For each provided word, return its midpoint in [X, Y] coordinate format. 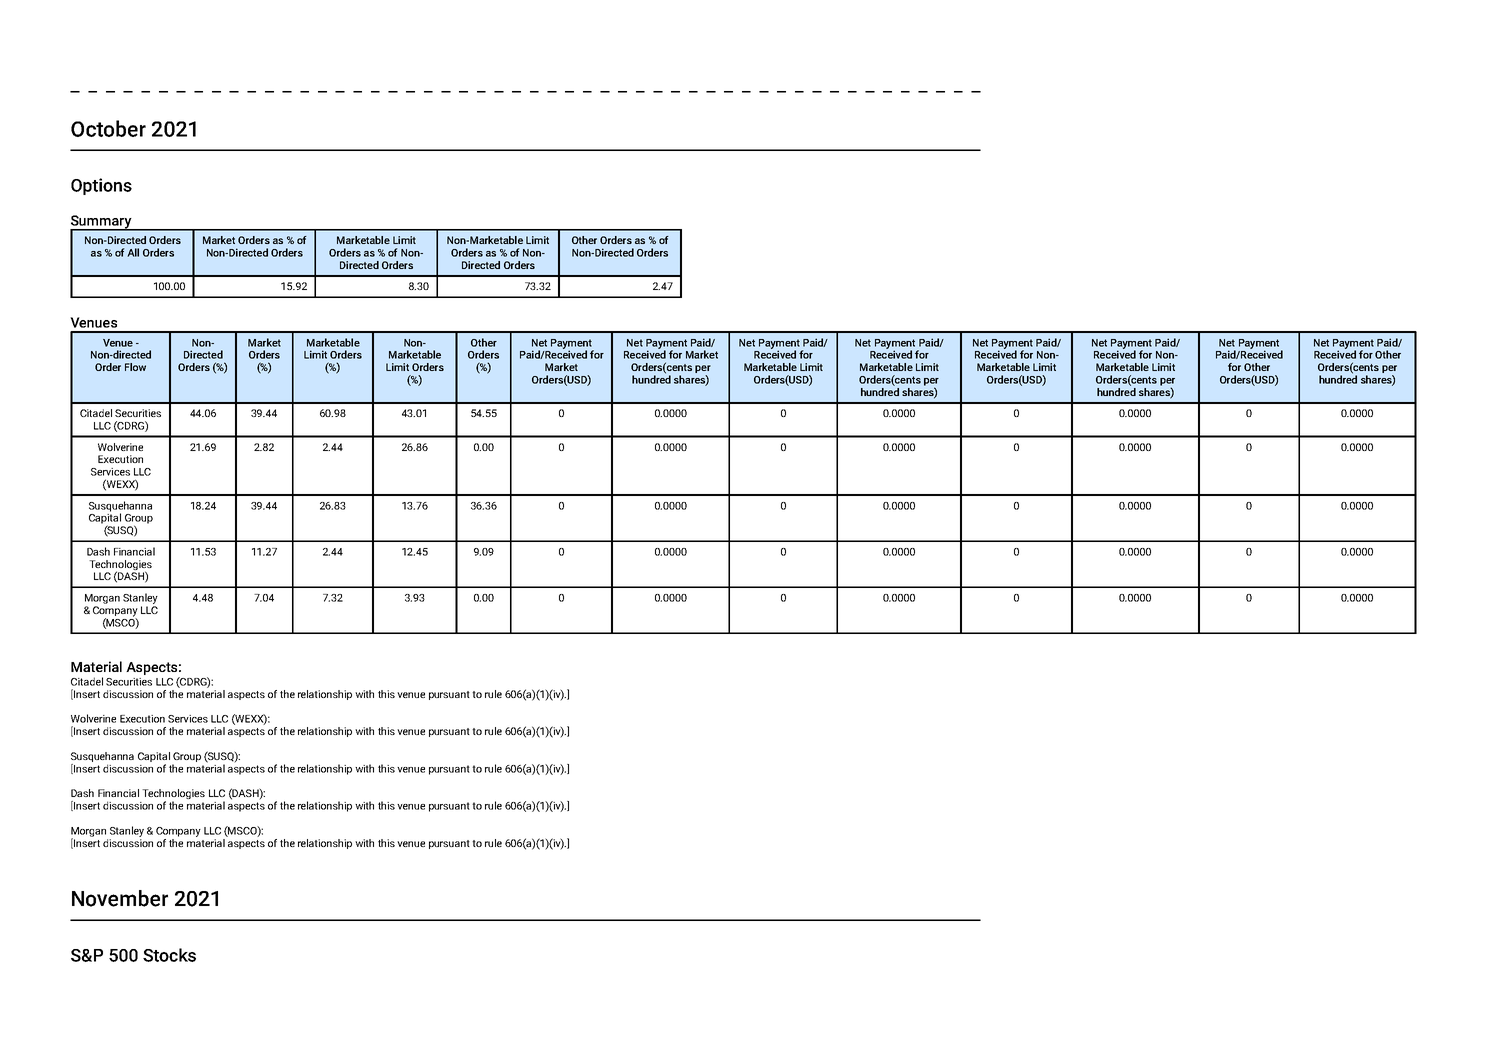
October [108, 128]
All [133, 252]
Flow [135, 367]
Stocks [169, 955]
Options [101, 186]
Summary [102, 223]
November [120, 898]
